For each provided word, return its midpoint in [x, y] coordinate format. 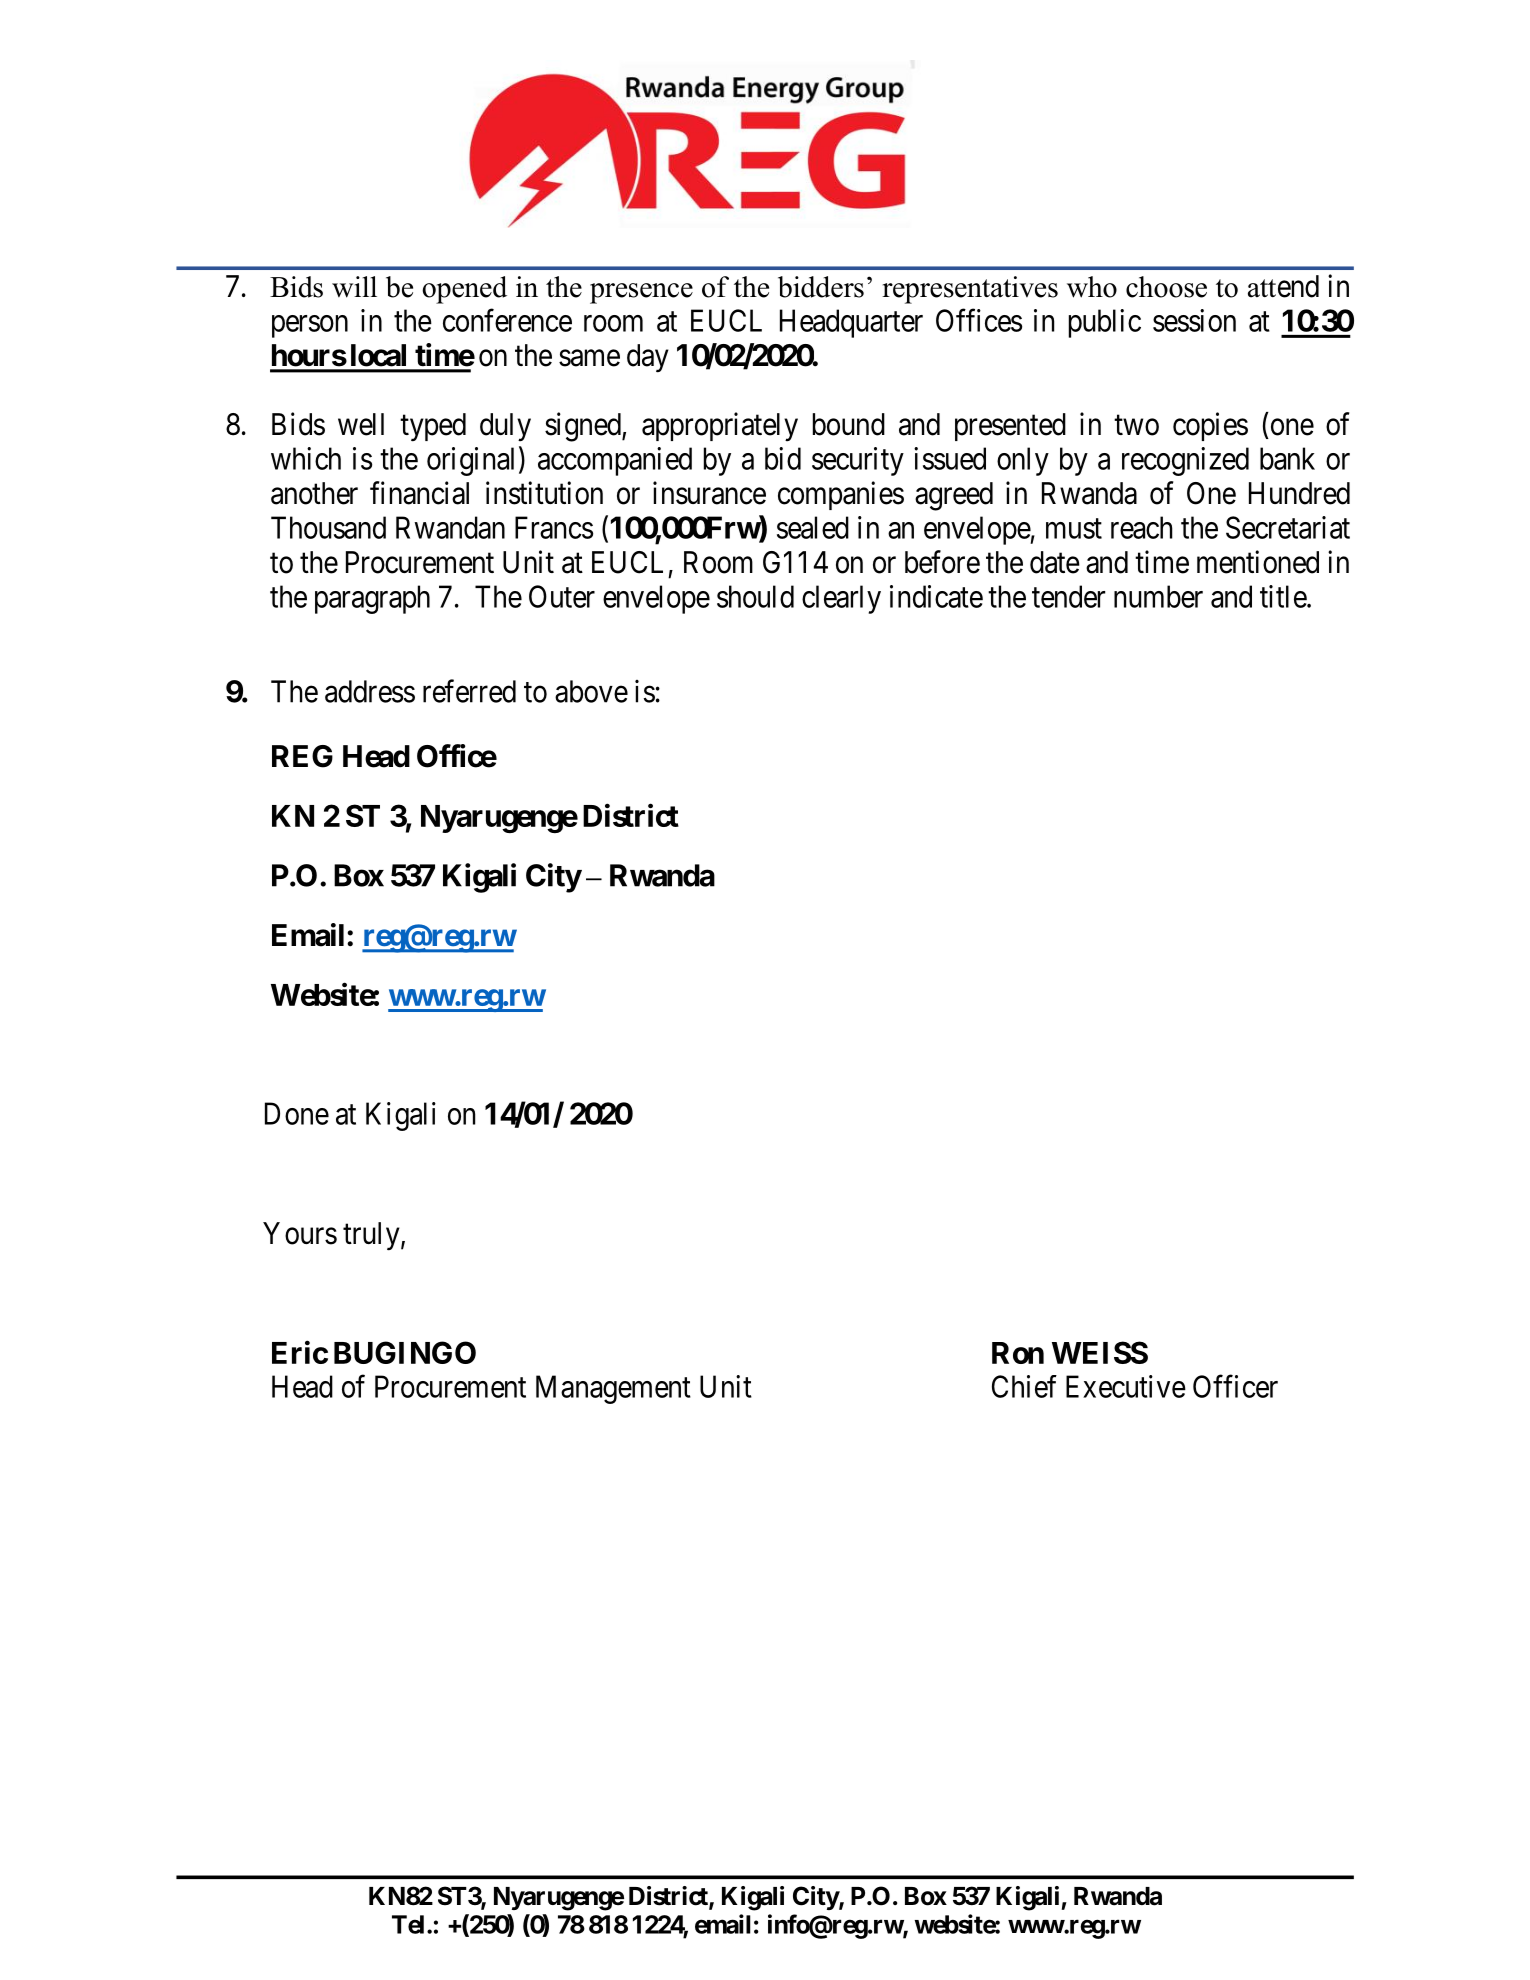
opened [464, 290]
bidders [821, 287]
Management [613, 1389]
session [1194, 320]
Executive [1126, 1386]
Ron [1018, 1353]
